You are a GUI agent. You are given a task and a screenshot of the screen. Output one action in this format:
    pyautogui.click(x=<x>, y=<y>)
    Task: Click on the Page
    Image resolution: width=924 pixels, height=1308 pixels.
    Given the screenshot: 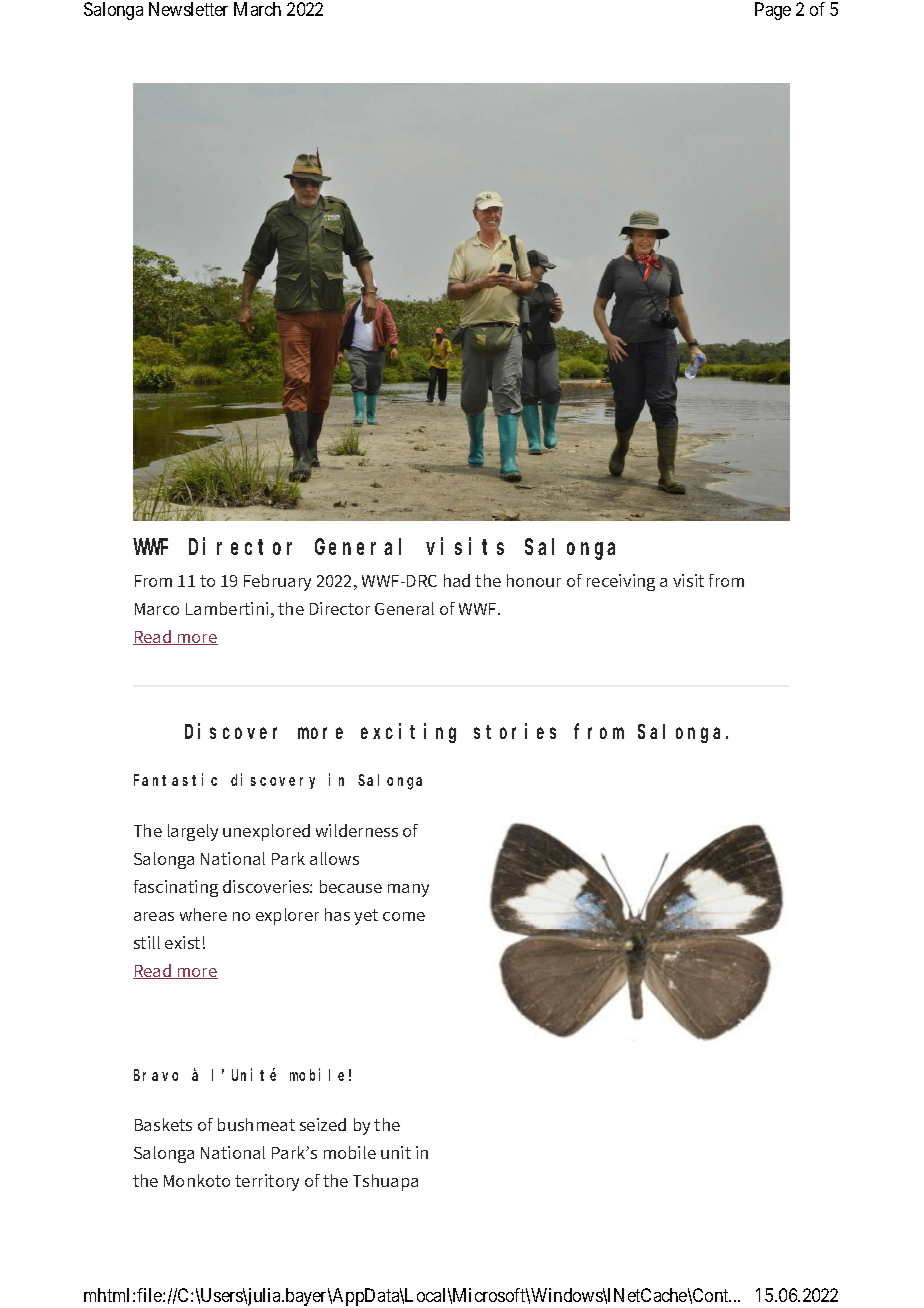 What is the action you would take?
    pyautogui.click(x=773, y=11)
